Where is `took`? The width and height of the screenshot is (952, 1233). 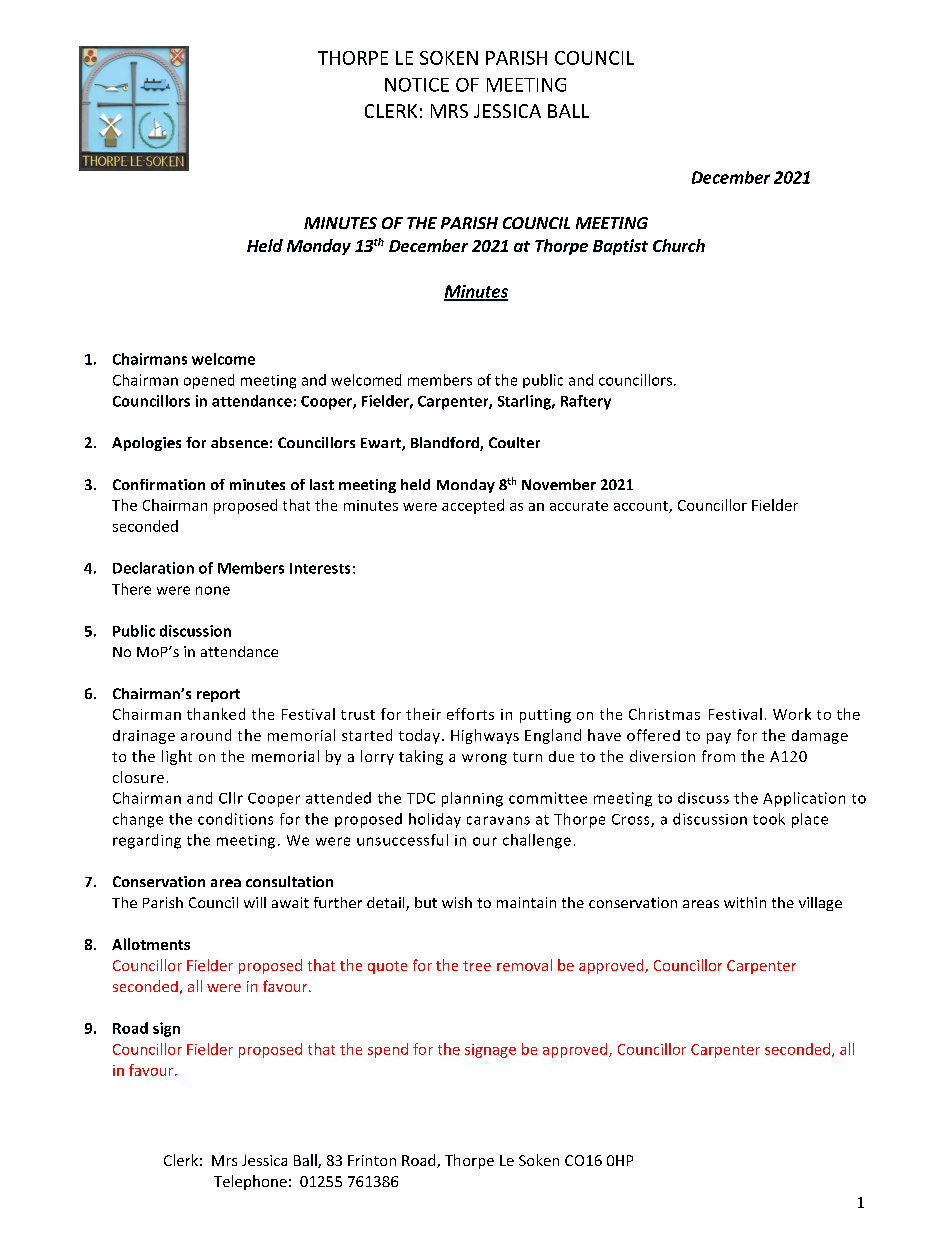 took is located at coordinates (769, 819).
